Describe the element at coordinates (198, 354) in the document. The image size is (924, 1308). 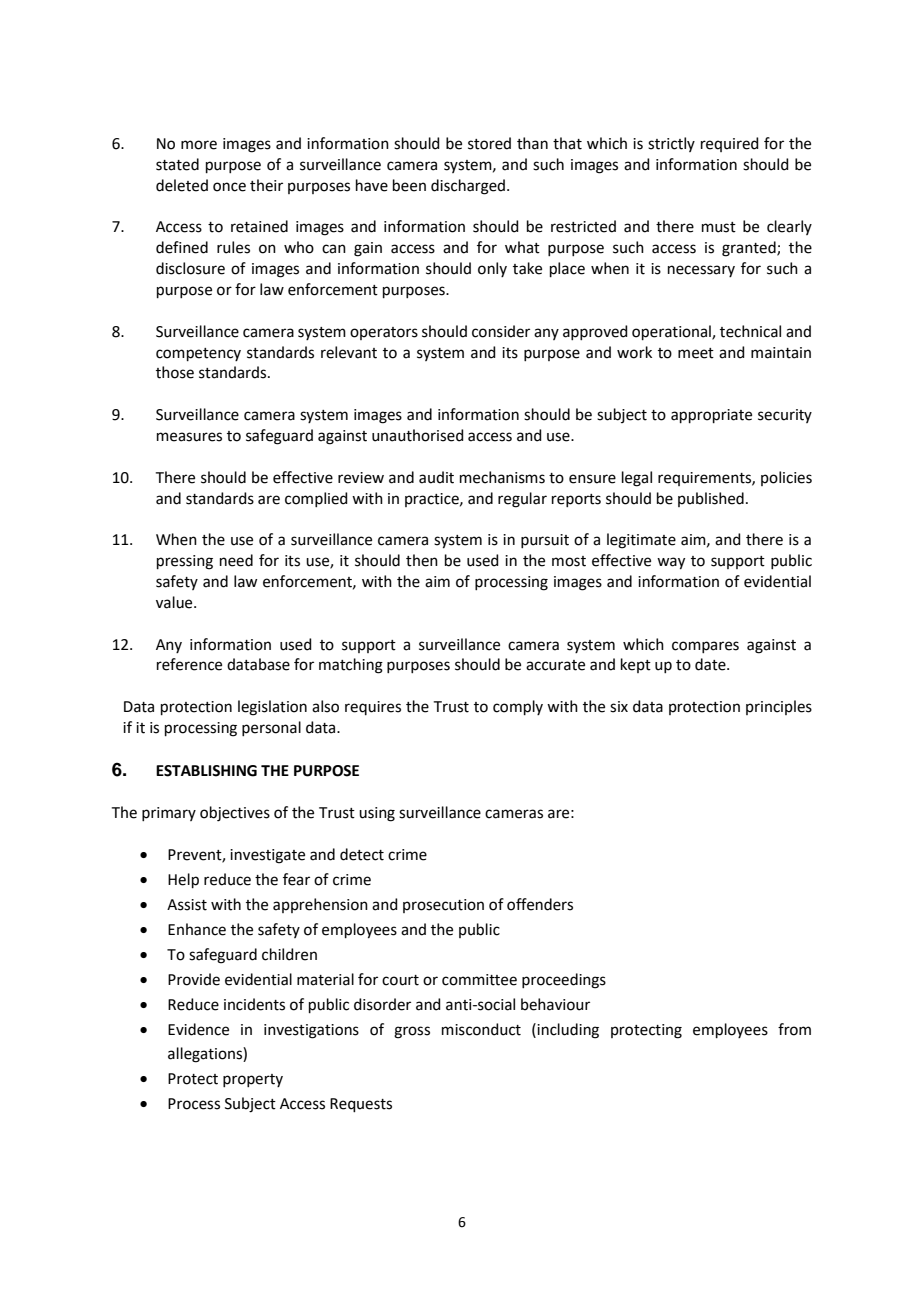
I see `competency` at that location.
